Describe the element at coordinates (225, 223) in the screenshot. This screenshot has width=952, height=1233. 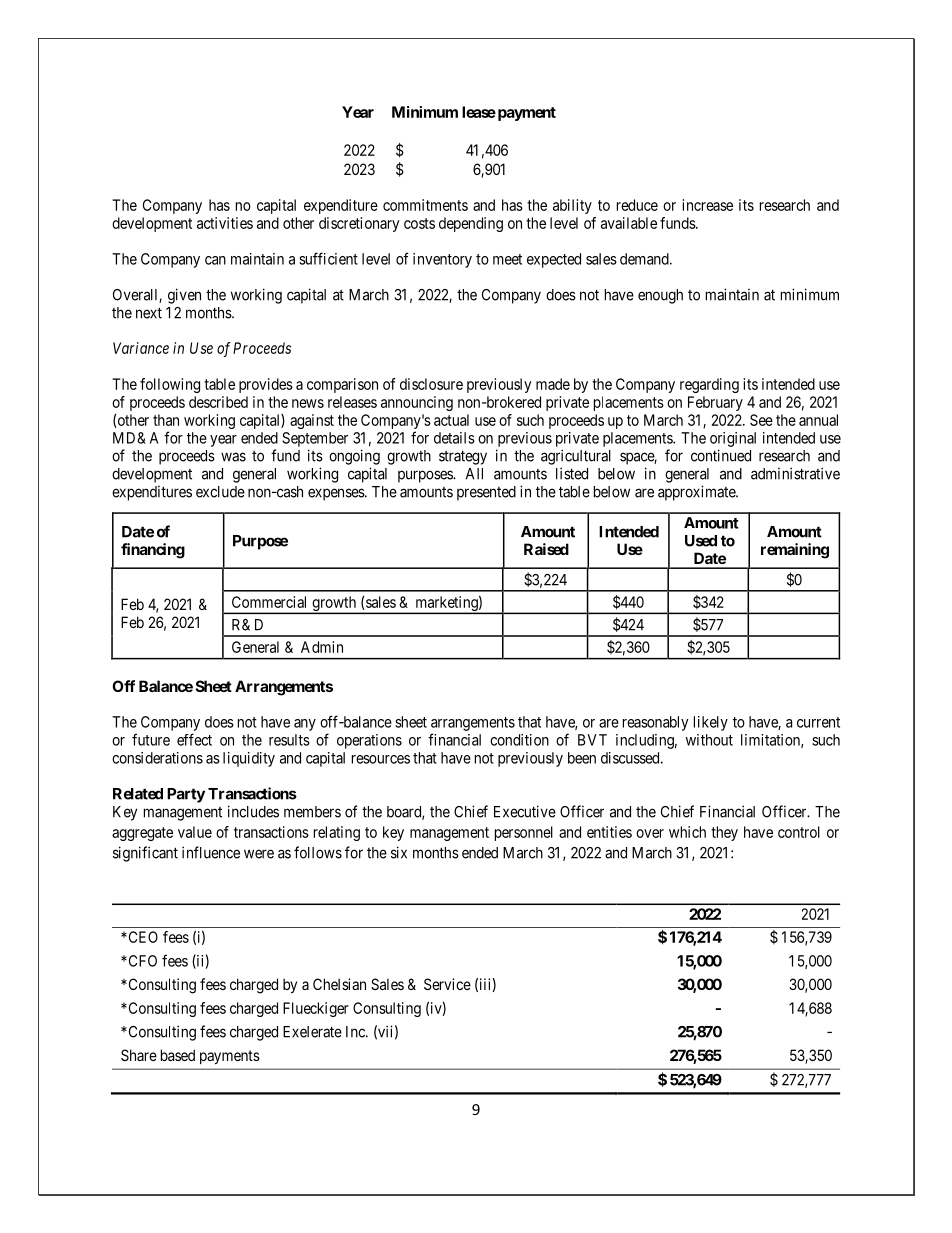
I see `activities` at that location.
